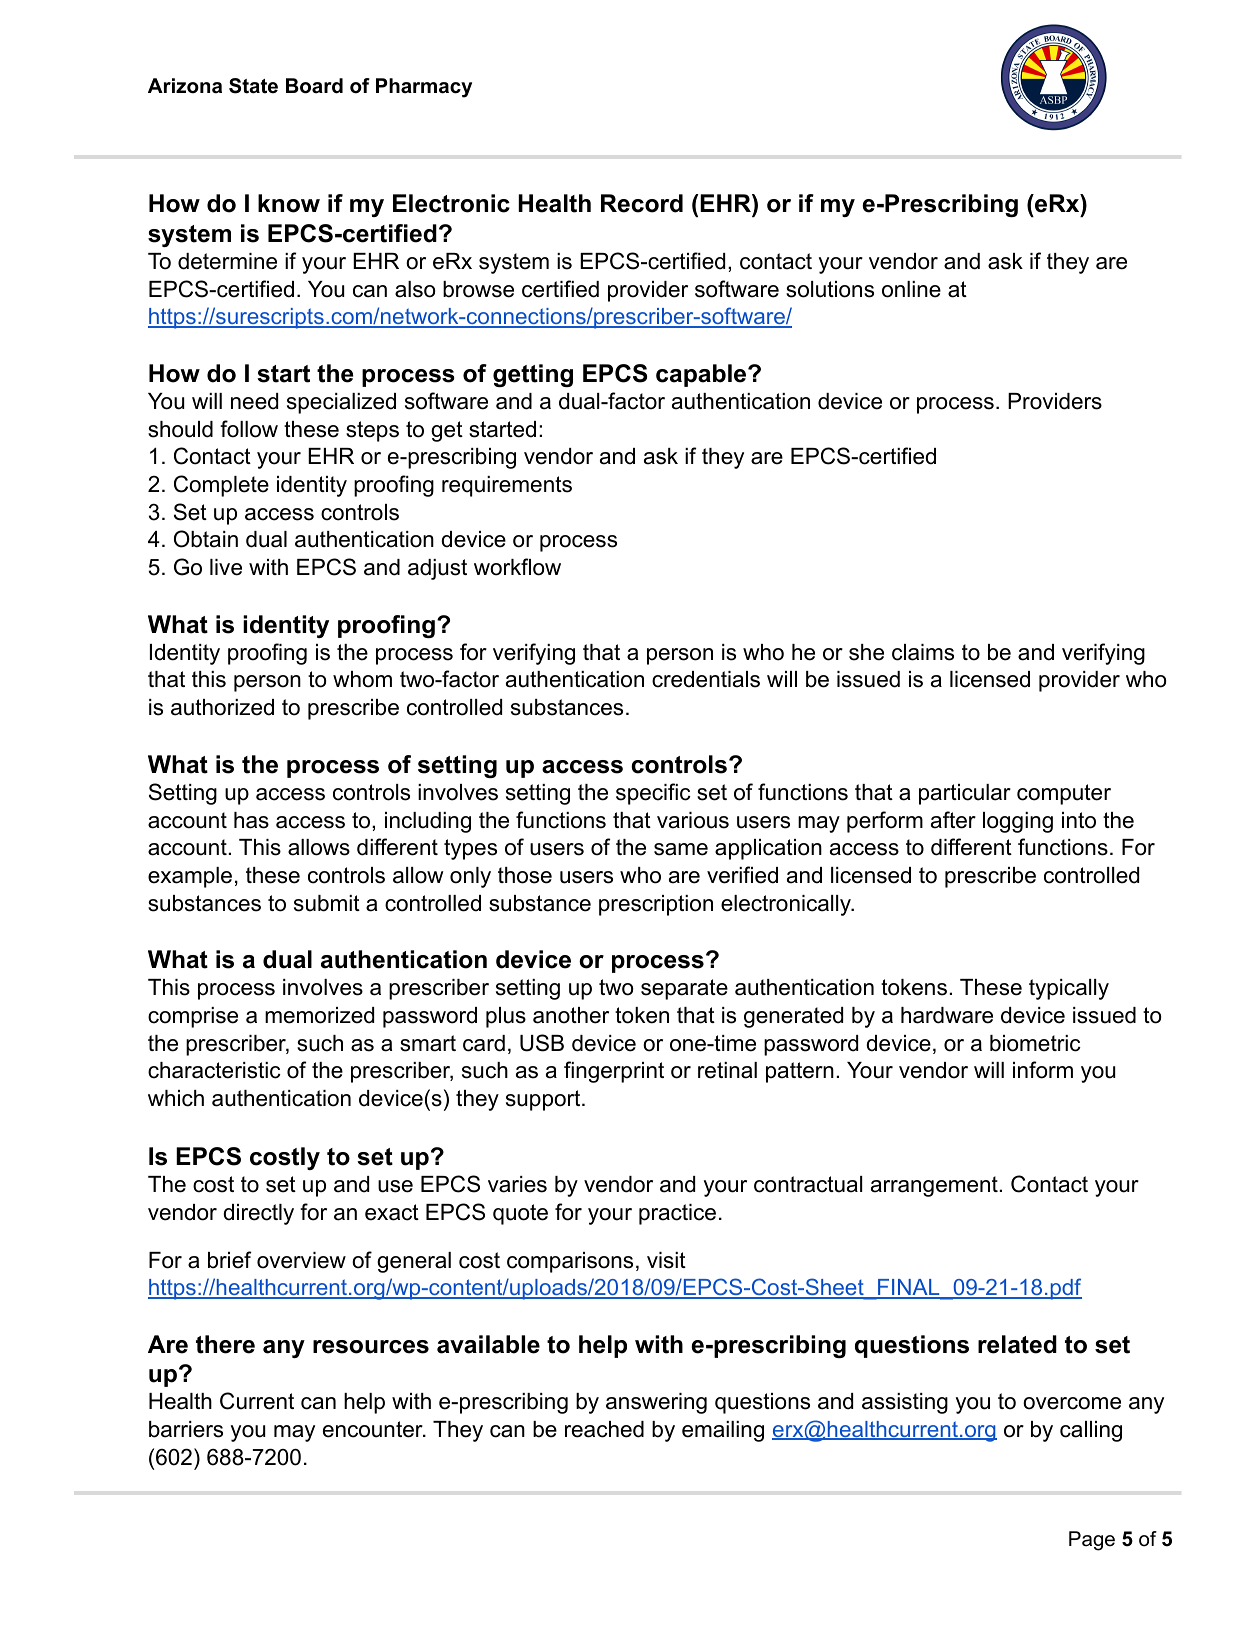  Describe the element at coordinates (249, 429) in the screenshot. I see `follow` at that location.
